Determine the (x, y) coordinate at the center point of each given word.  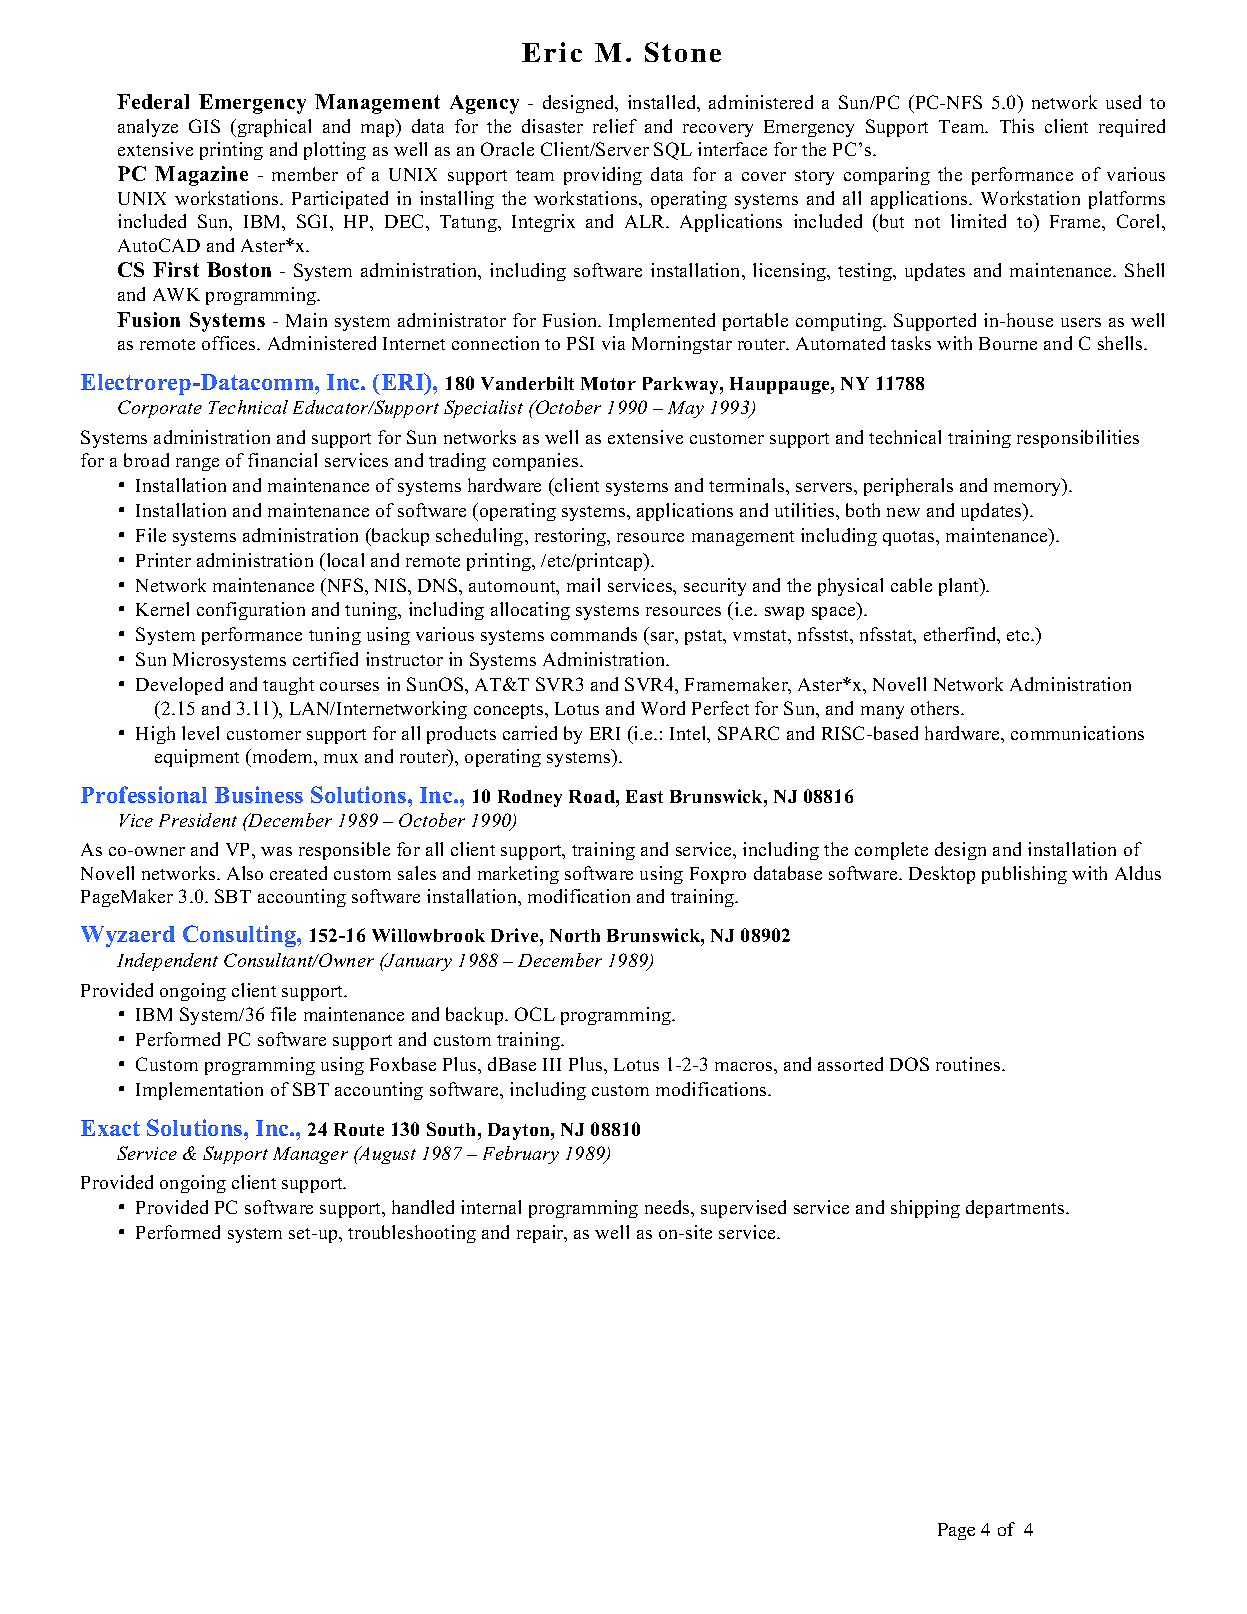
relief (615, 126)
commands (594, 634)
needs (668, 1207)
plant (960, 587)
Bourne (1008, 343)
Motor (608, 383)
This (1017, 126)
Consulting (240, 936)
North (575, 935)
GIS (204, 126)
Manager (310, 1155)
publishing (1024, 875)
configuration (251, 611)
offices (230, 343)
